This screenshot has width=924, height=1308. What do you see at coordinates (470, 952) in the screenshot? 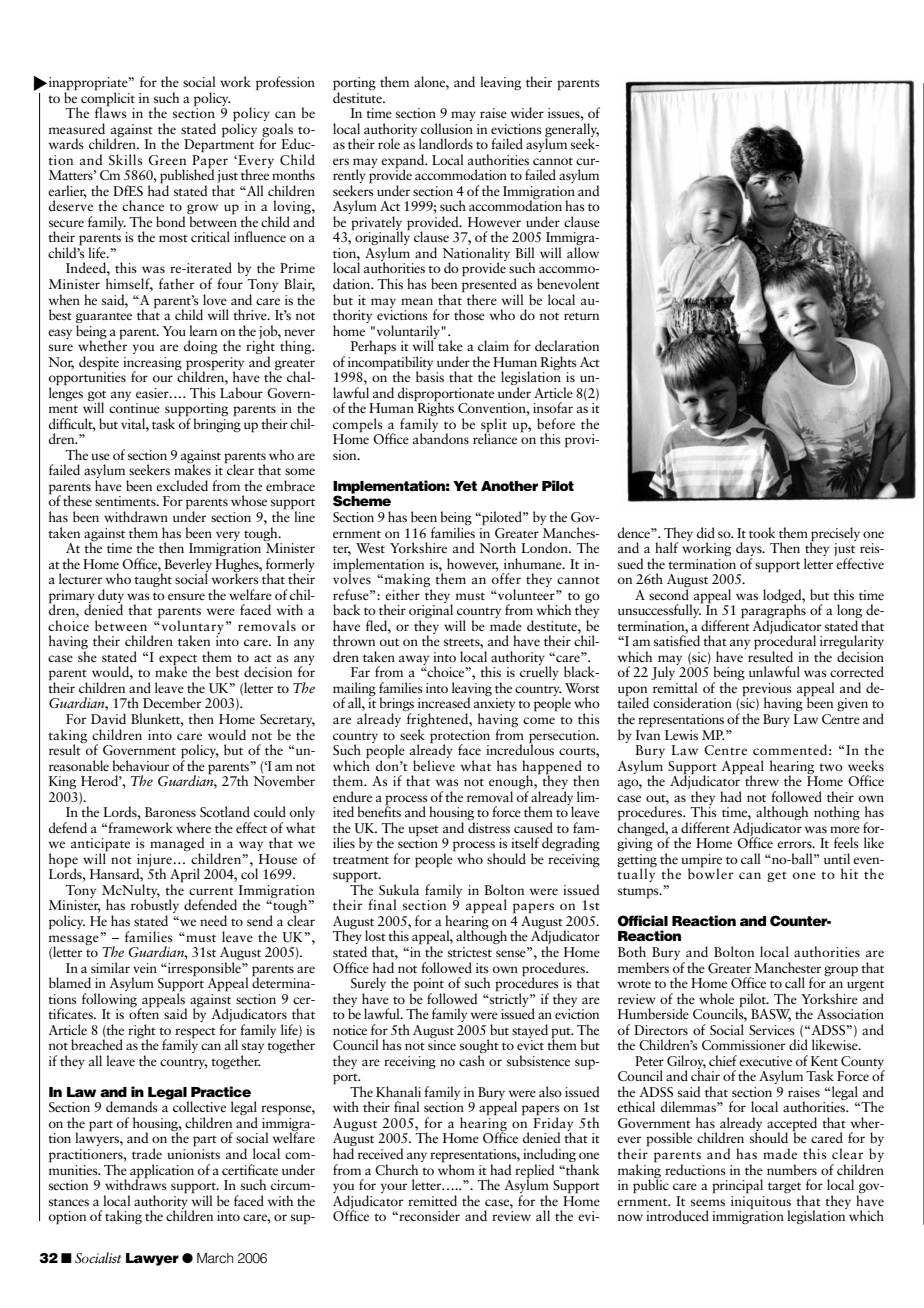
I see `strictest` at bounding box center [470, 952].
